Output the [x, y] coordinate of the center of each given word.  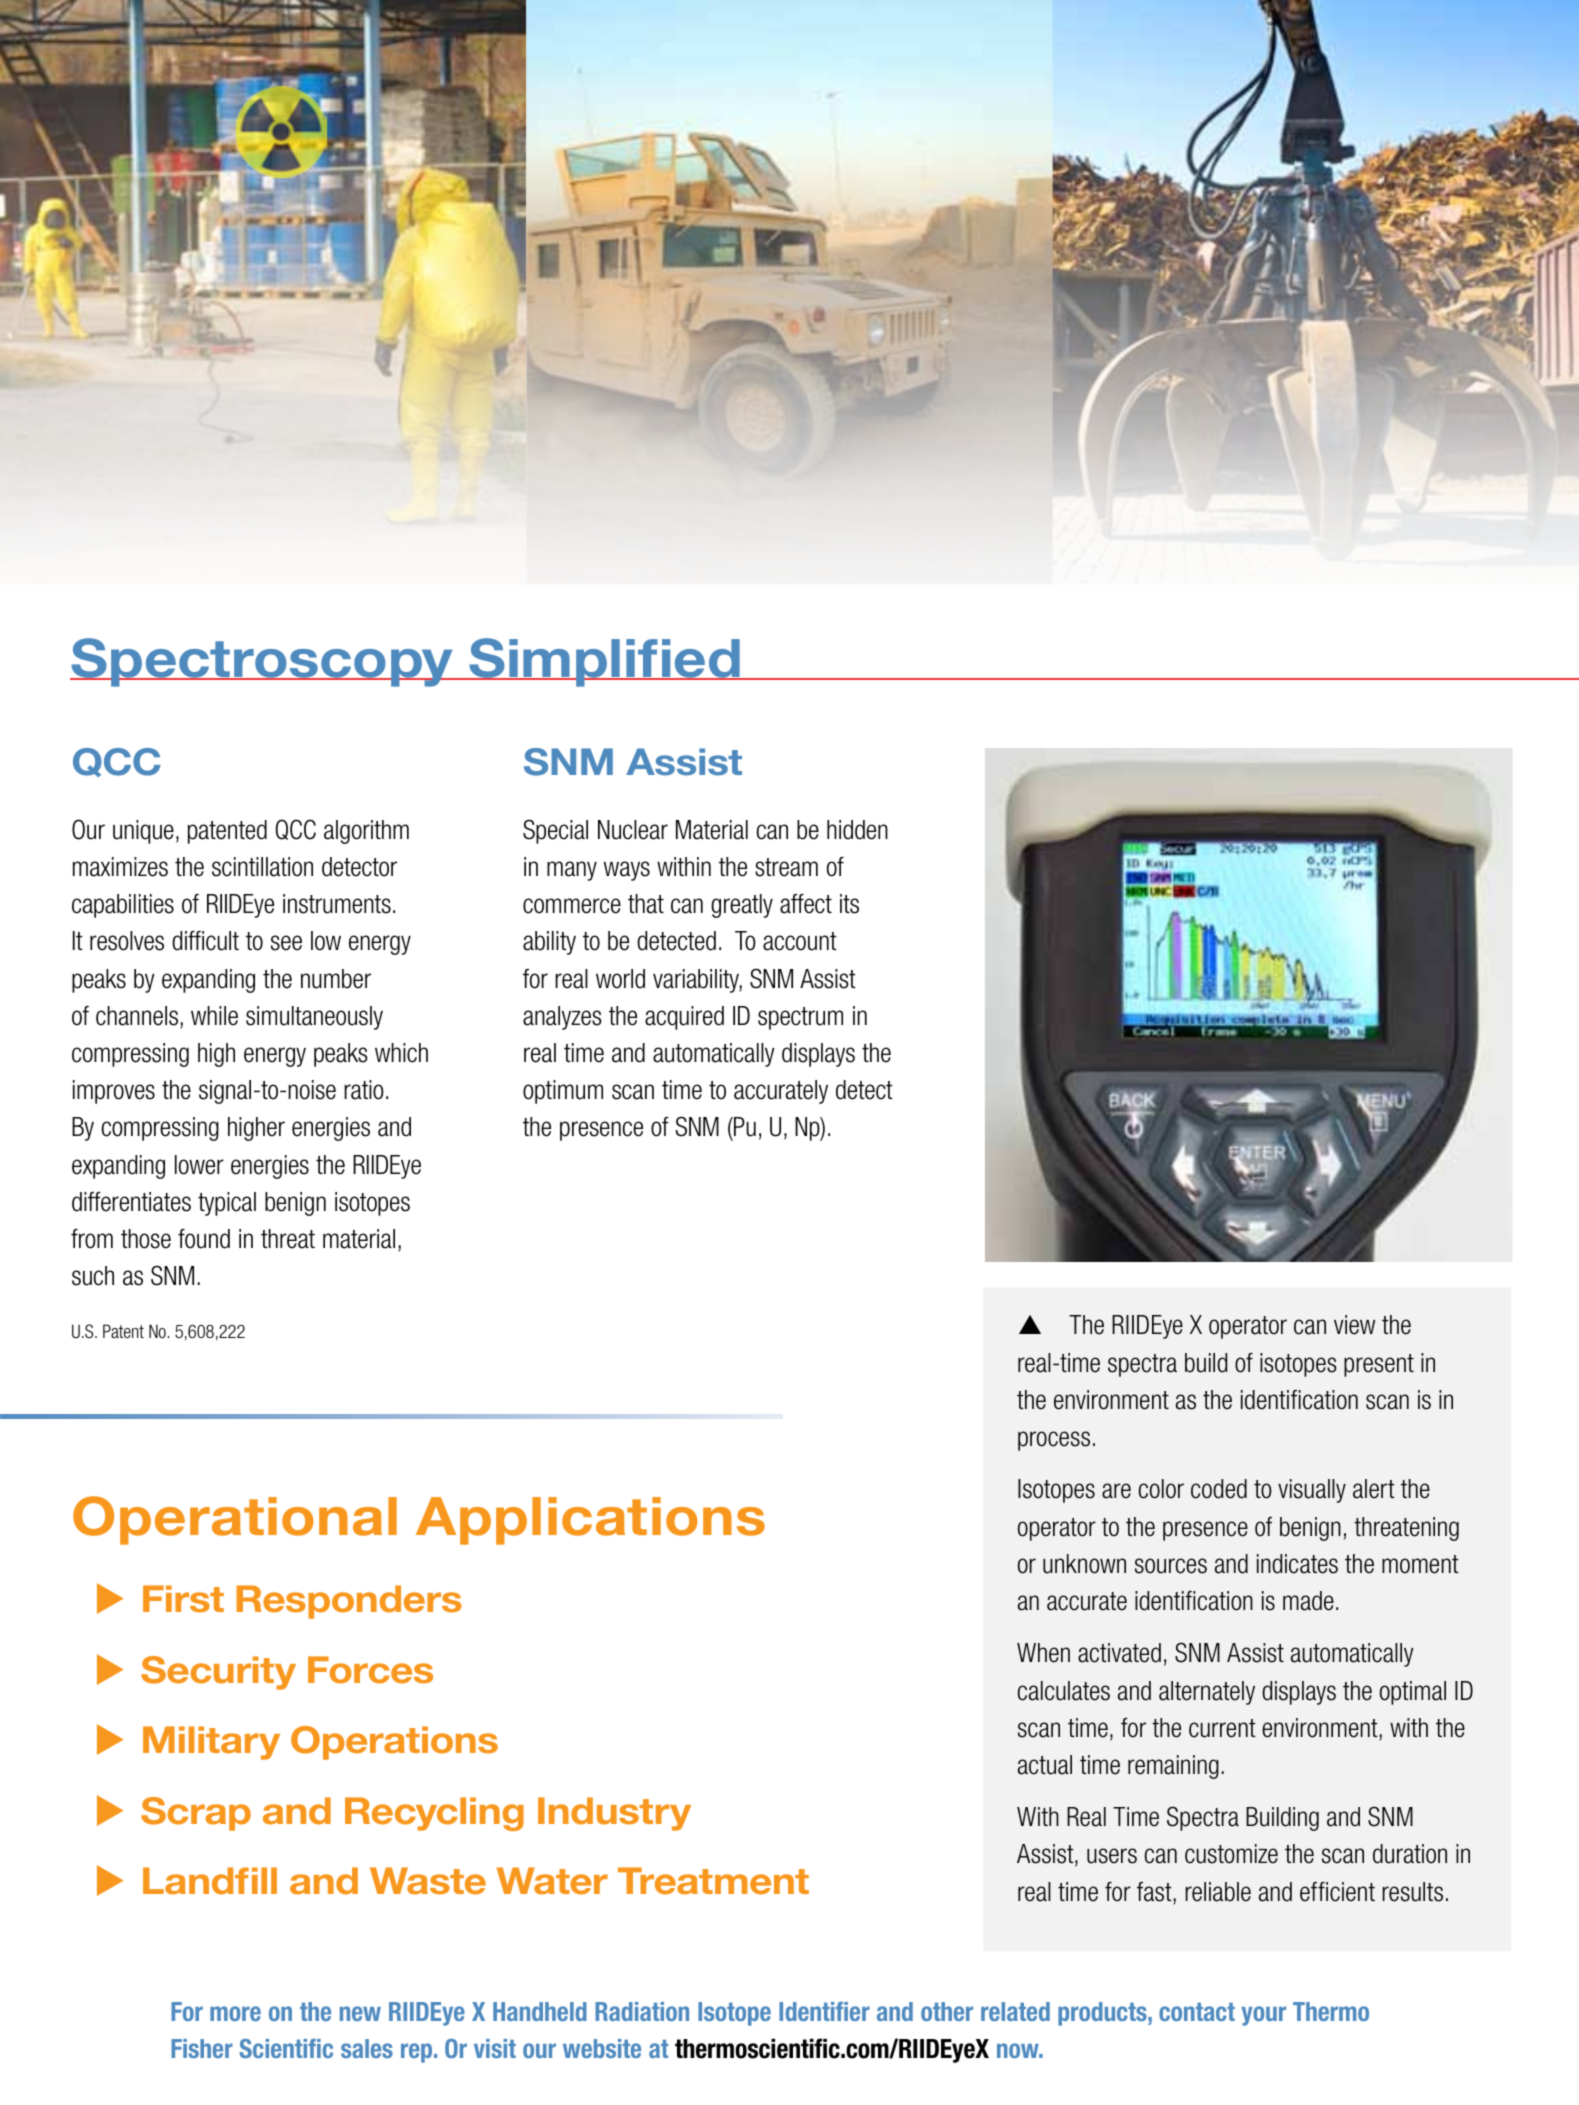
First [183, 1599]
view [1354, 1325]
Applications [590, 1521]
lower [199, 1165]
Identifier [824, 2011]
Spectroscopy [263, 662]
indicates [1297, 1564]
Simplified [604, 662]
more [235, 2013]
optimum [563, 1092]
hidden [857, 830]
